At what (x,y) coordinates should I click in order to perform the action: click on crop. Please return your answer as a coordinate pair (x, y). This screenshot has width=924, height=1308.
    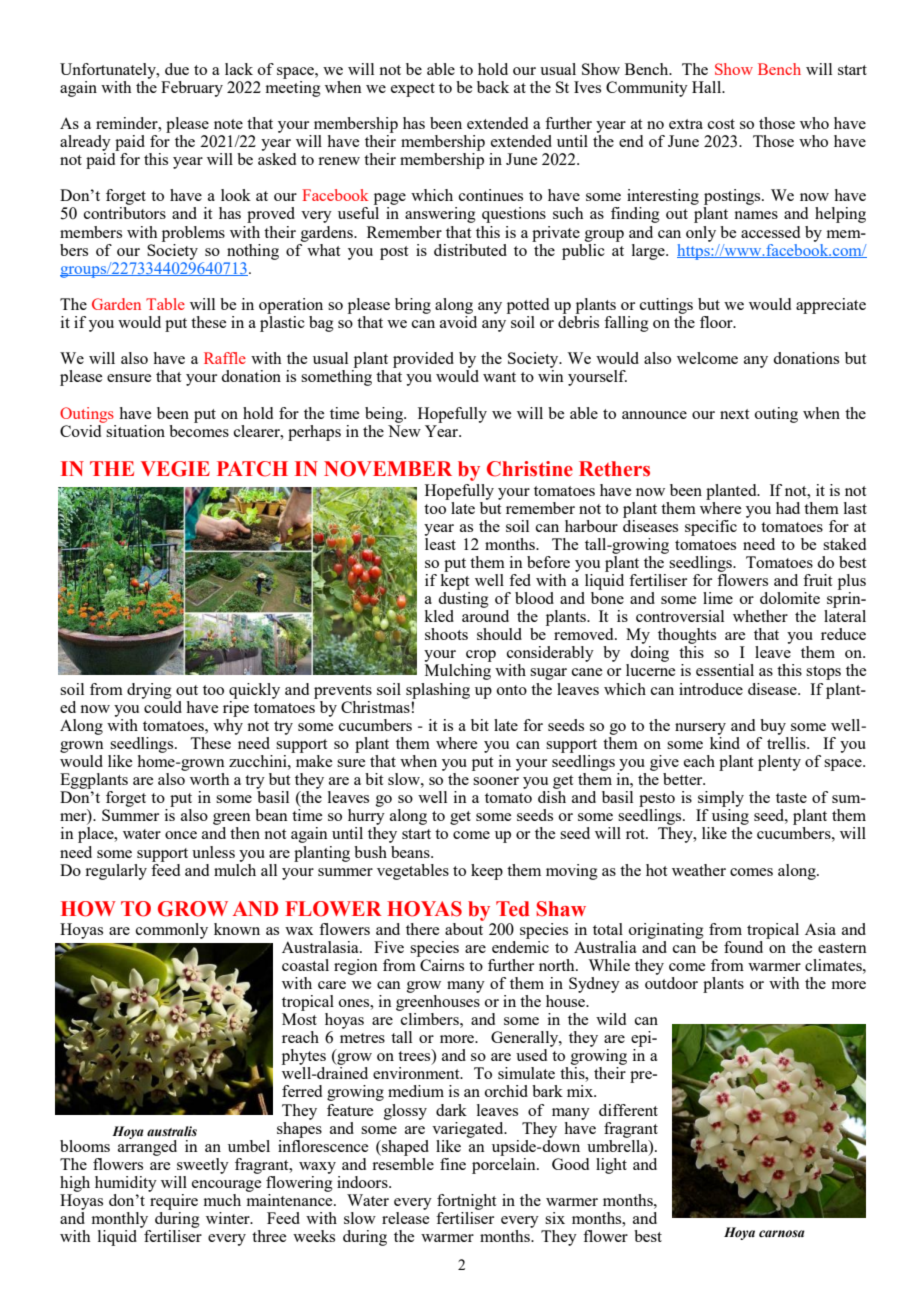
    Looking at the image, I should click on (481, 657).
